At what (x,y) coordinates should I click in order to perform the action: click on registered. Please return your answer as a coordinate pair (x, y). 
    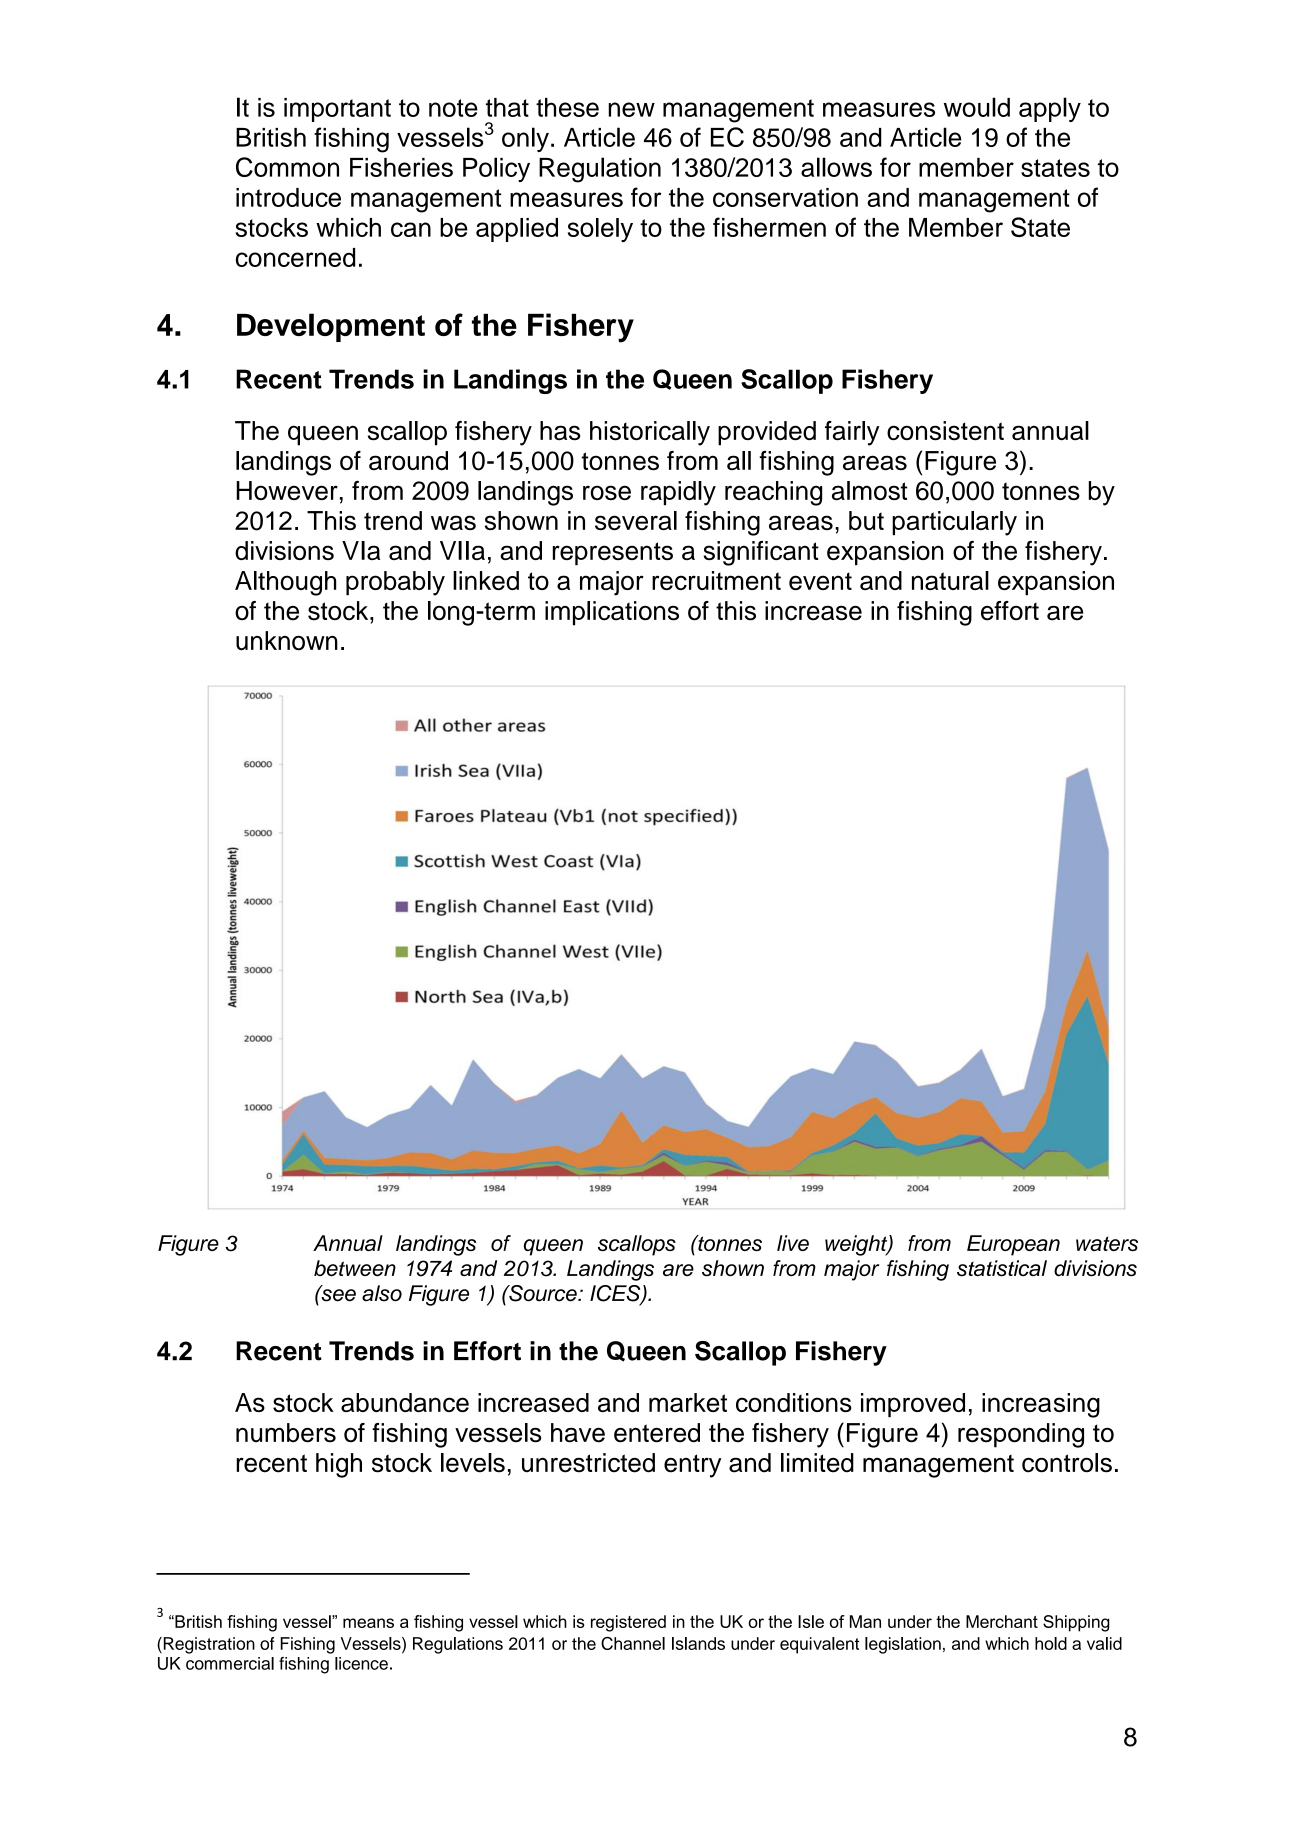
    Looking at the image, I should click on (628, 1623).
